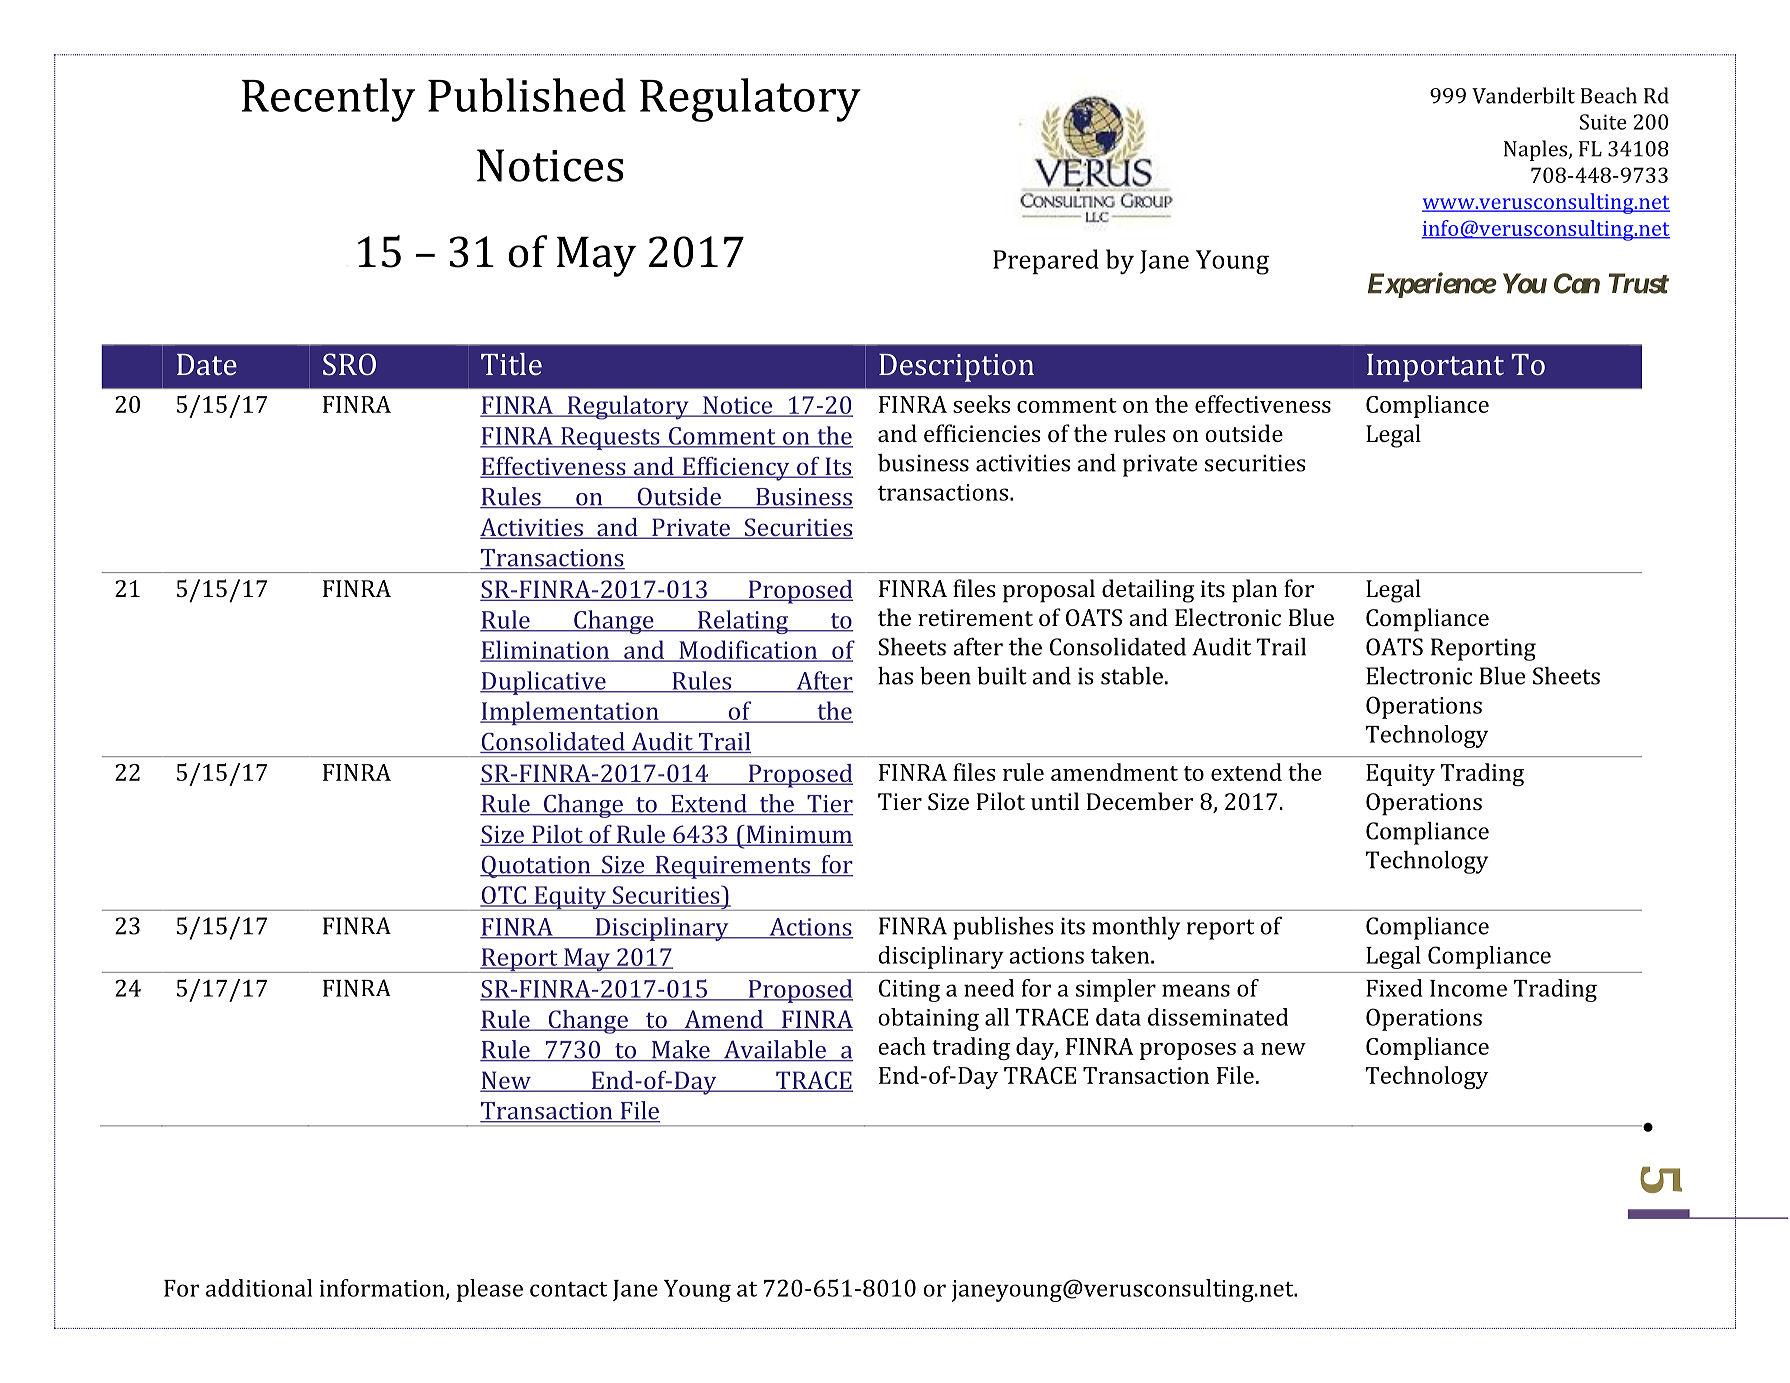 The image size is (1790, 1383). I want to click on please, so click(490, 1290).
